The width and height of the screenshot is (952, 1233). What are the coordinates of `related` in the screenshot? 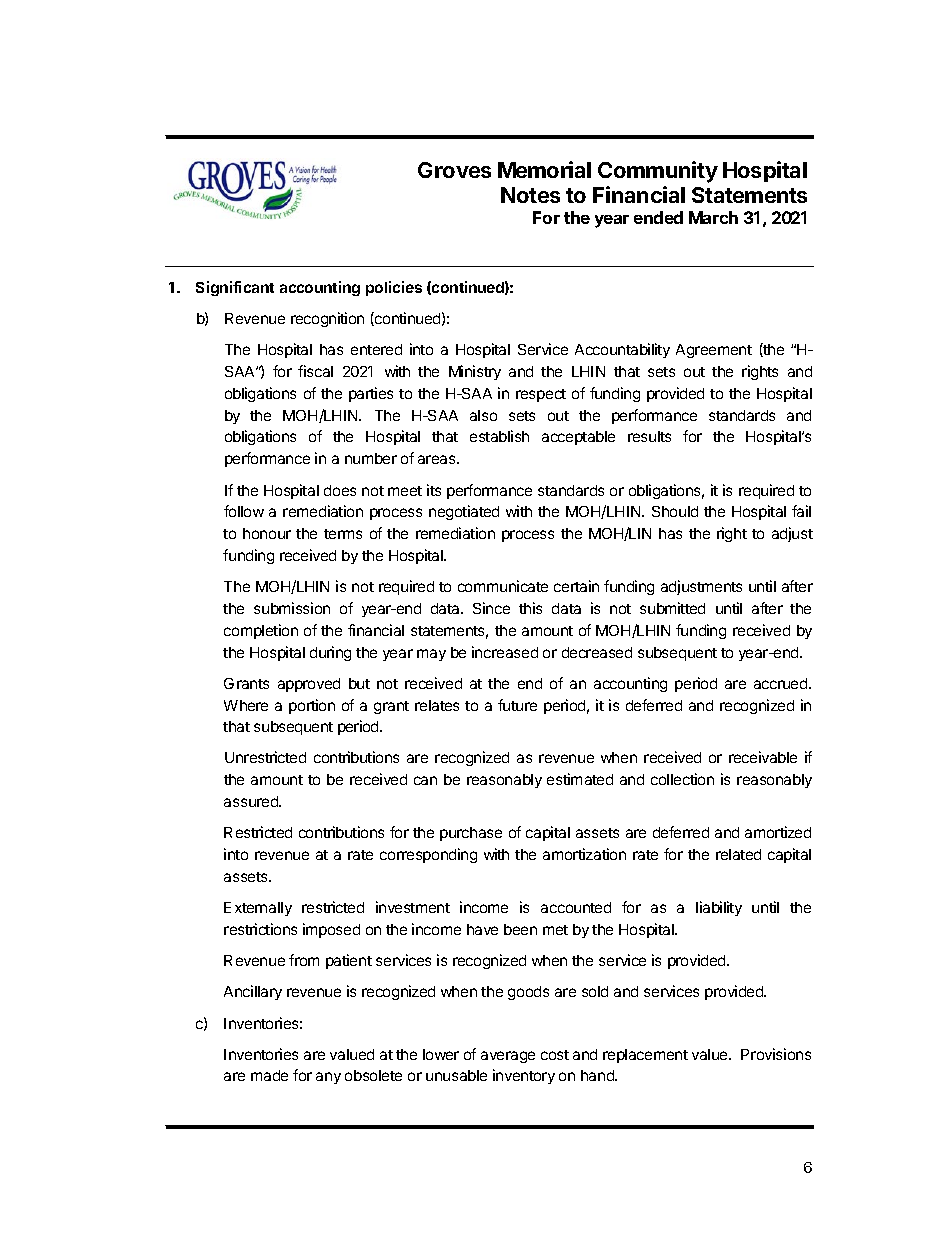 It's located at (738, 854).
